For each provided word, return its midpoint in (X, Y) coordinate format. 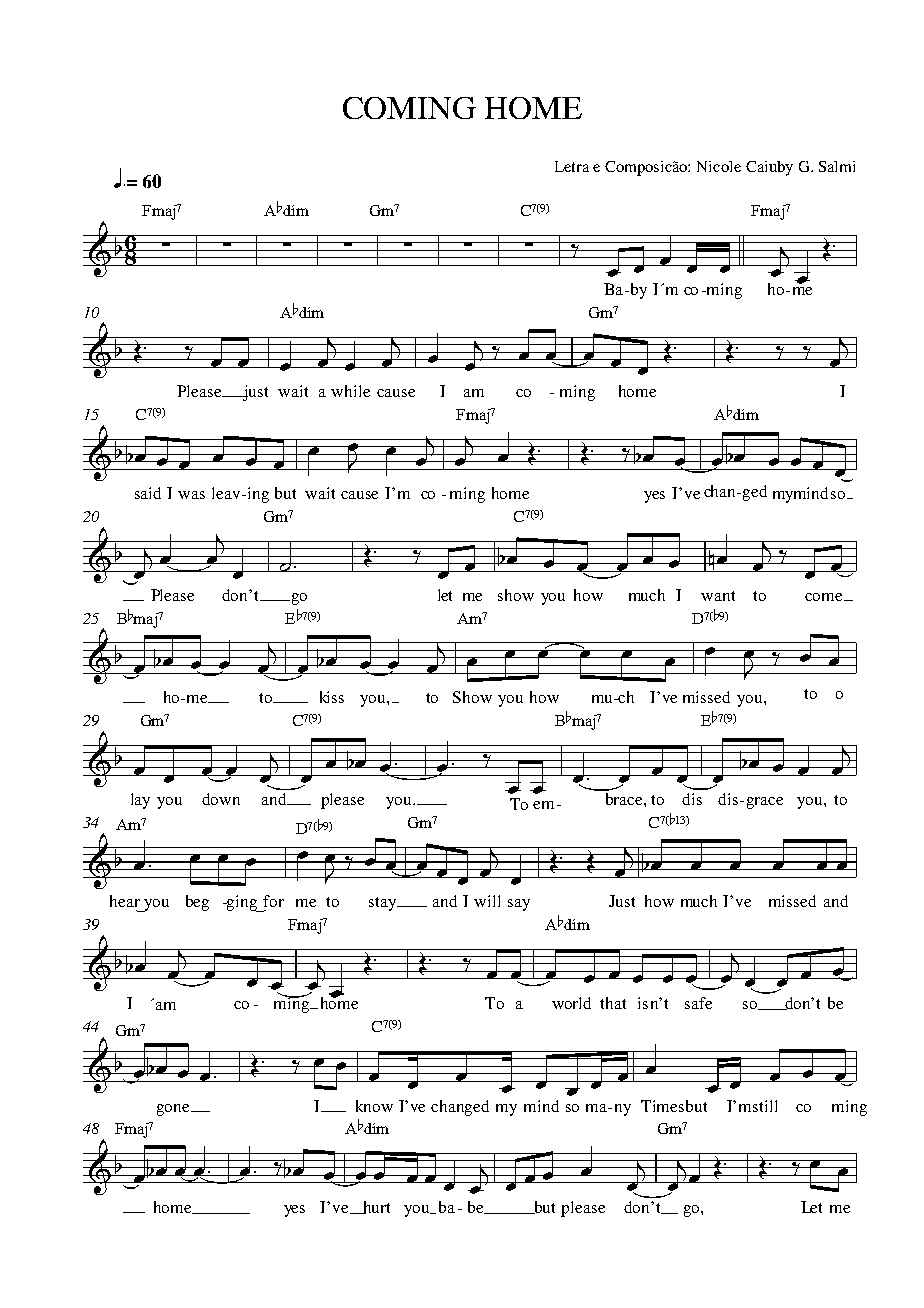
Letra (572, 166)
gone (174, 1110)
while (350, 391)
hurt (375, 1207)
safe (698, 1003)
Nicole (719, 166)
